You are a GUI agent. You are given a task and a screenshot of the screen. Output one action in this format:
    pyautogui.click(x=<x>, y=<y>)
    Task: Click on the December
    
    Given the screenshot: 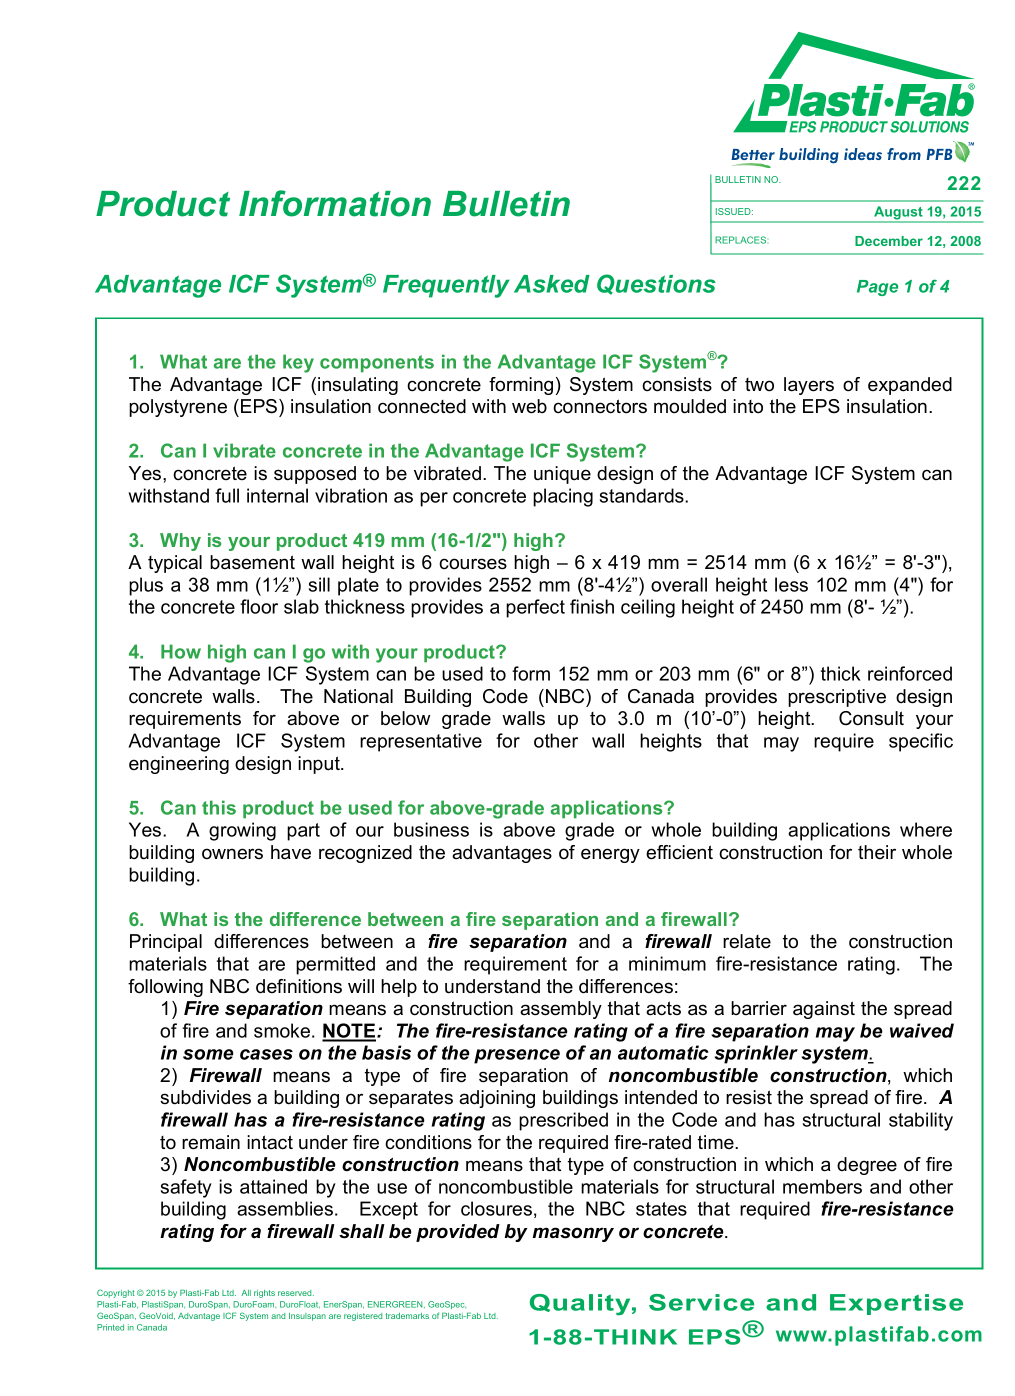 What is the action you would take?
    pyautogui.click(x=889, y=241)
